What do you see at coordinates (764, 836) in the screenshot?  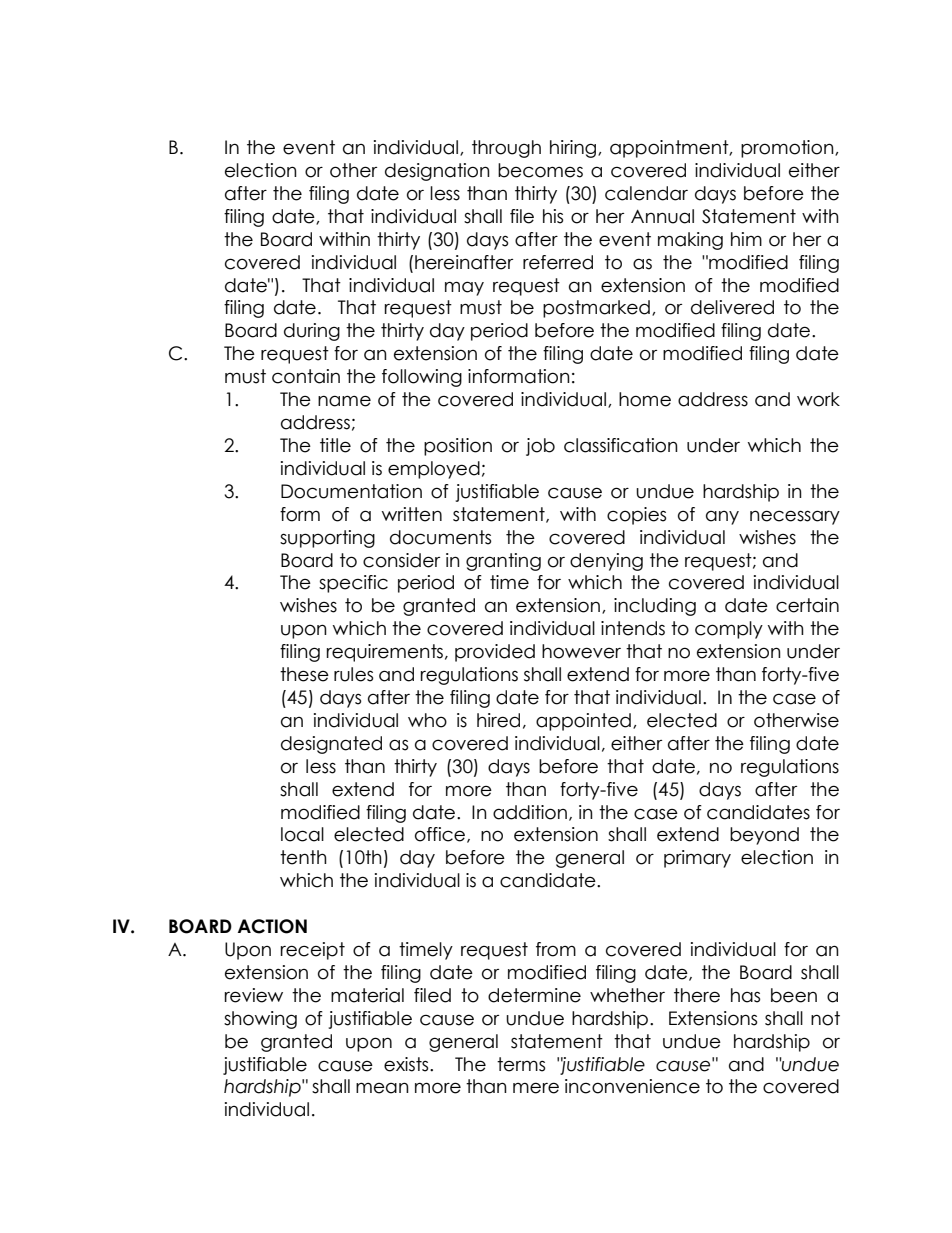 I see `beyond` at bounding box center [764, 836].
